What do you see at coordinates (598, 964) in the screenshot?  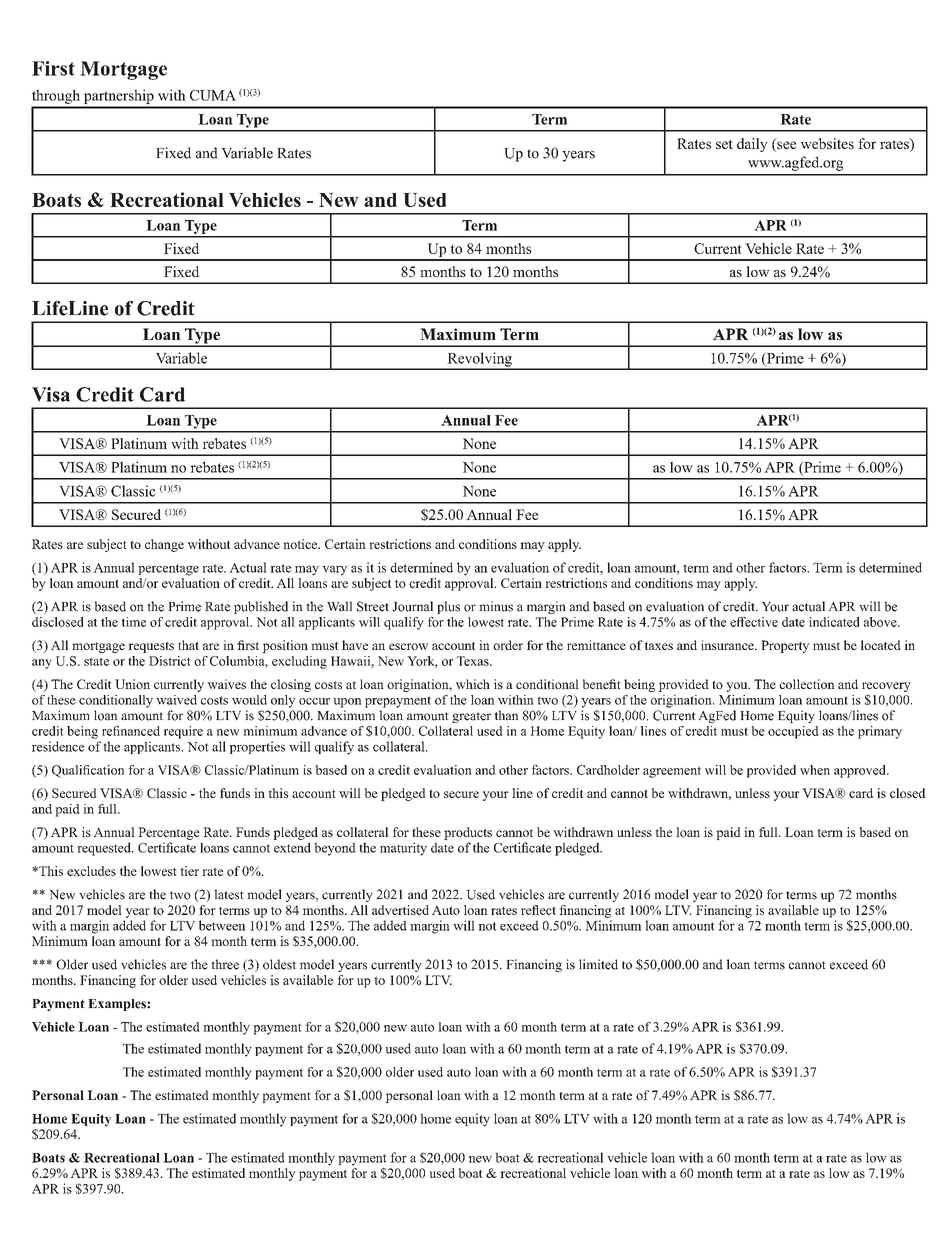 I see `limited` at bounding box center [598, 964].
